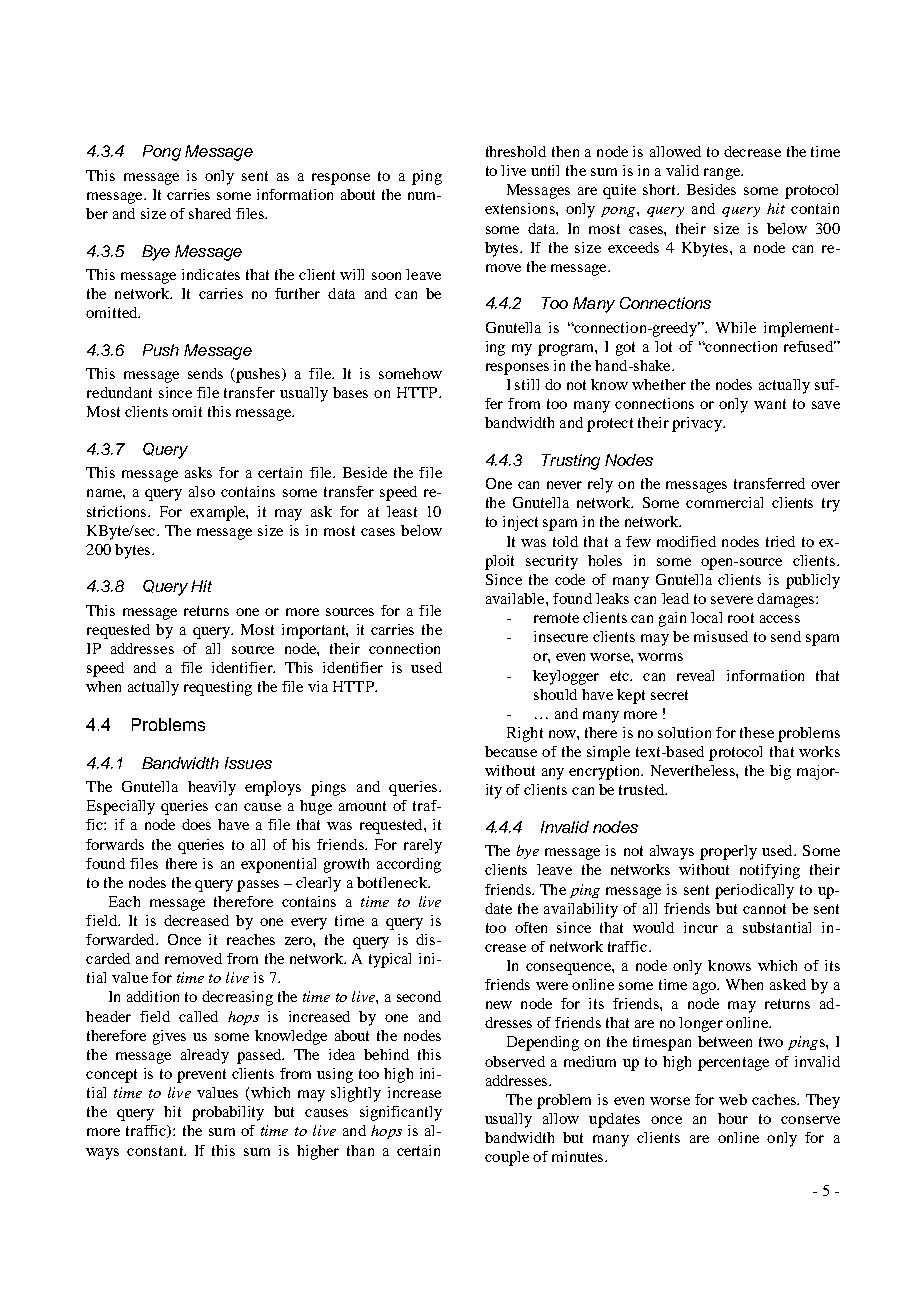 This screenshot has height=1308, width=924. I want to click on still, so click(527, 384).
